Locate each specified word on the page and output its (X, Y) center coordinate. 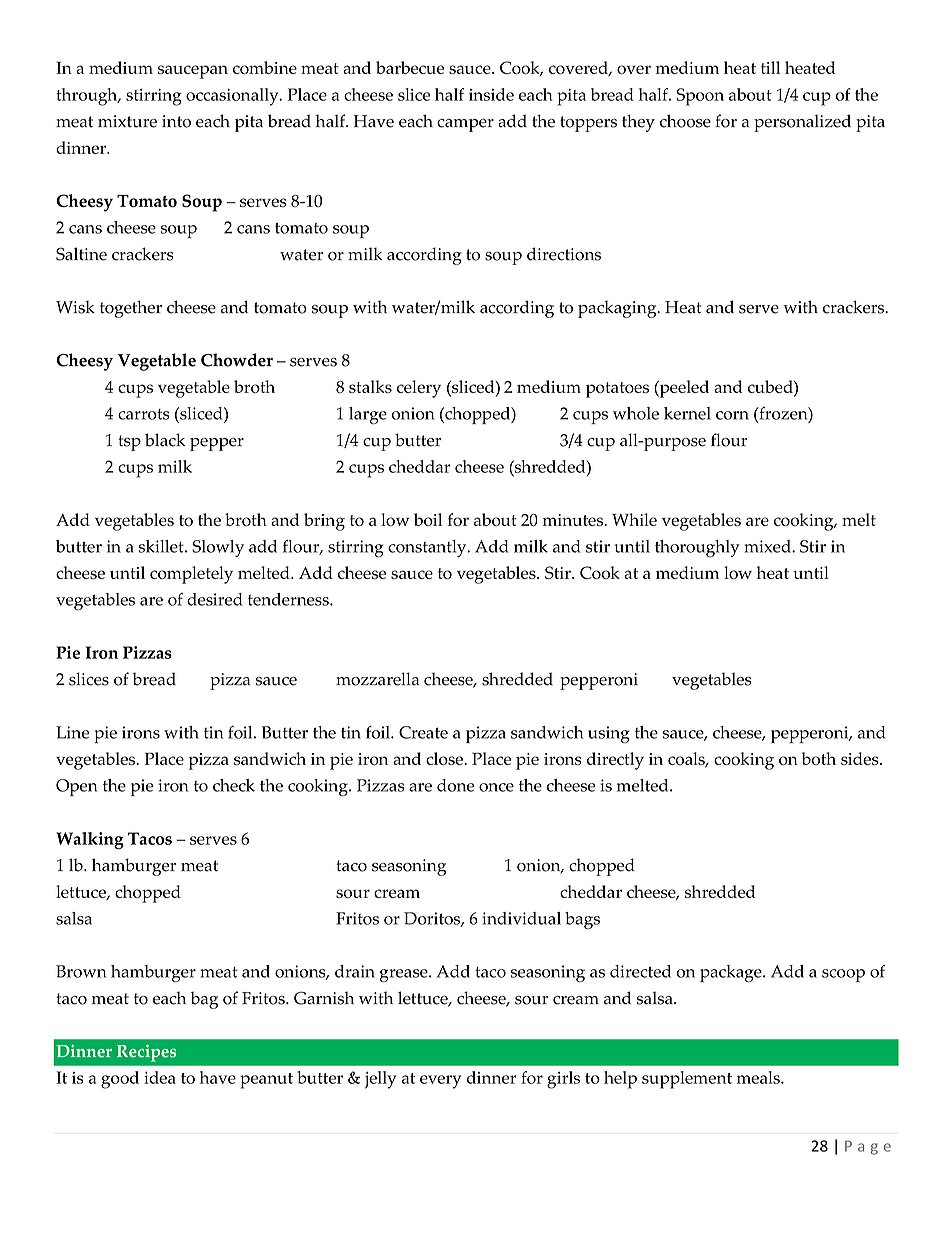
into (176, 121)
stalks (370, 386)
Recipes (147, 1053)
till (770, 67)
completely (191, 575)
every (440, 1082)
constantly (428, 548)
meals (759, 1077)
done (455, 785)
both (819, 758)
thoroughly (697, 548)
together (131, 309)
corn (732, 415)
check (234, 785)
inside (491, 94)
